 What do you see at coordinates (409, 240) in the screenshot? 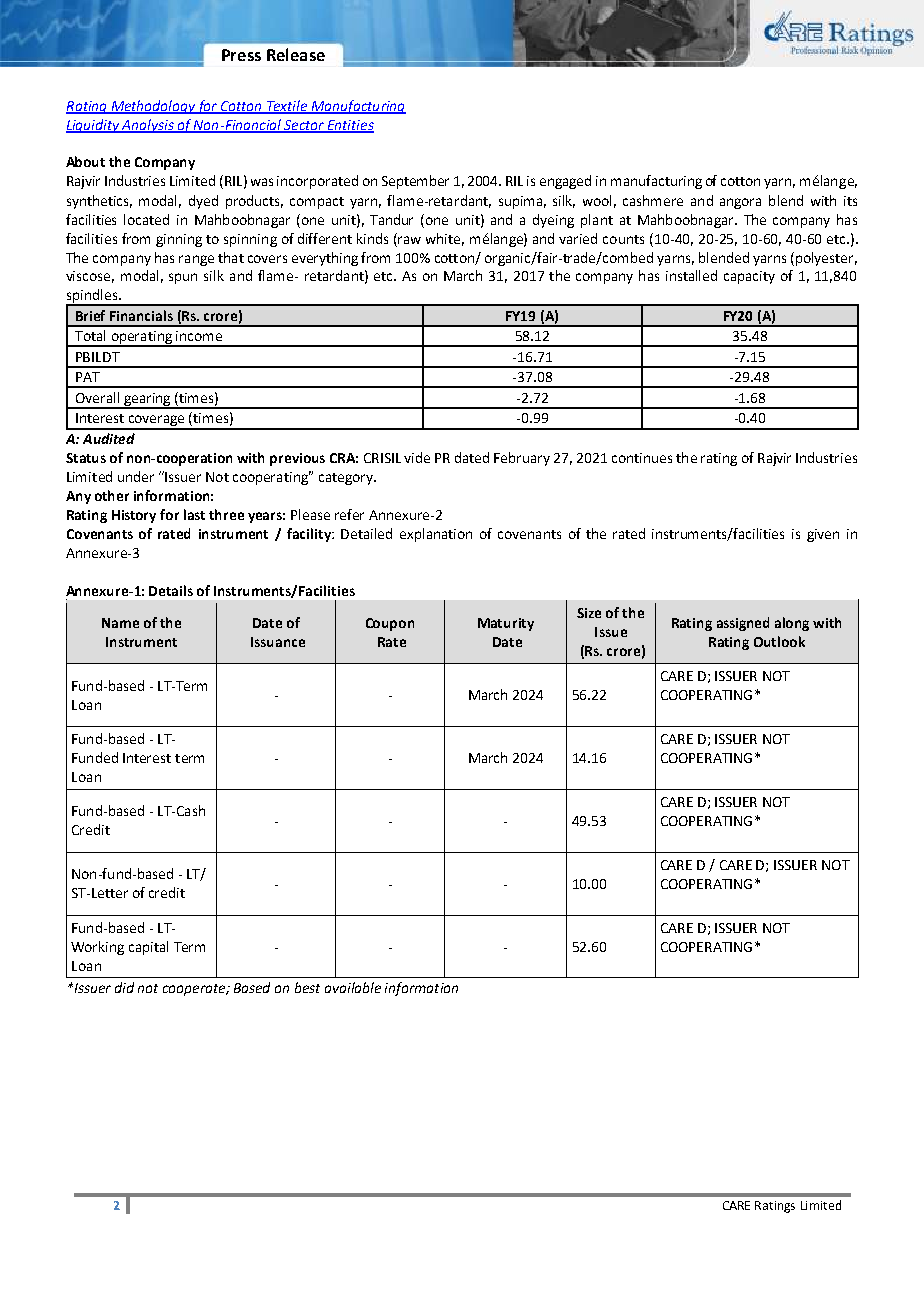
I see `raw` at bounding box center [409, 240].
